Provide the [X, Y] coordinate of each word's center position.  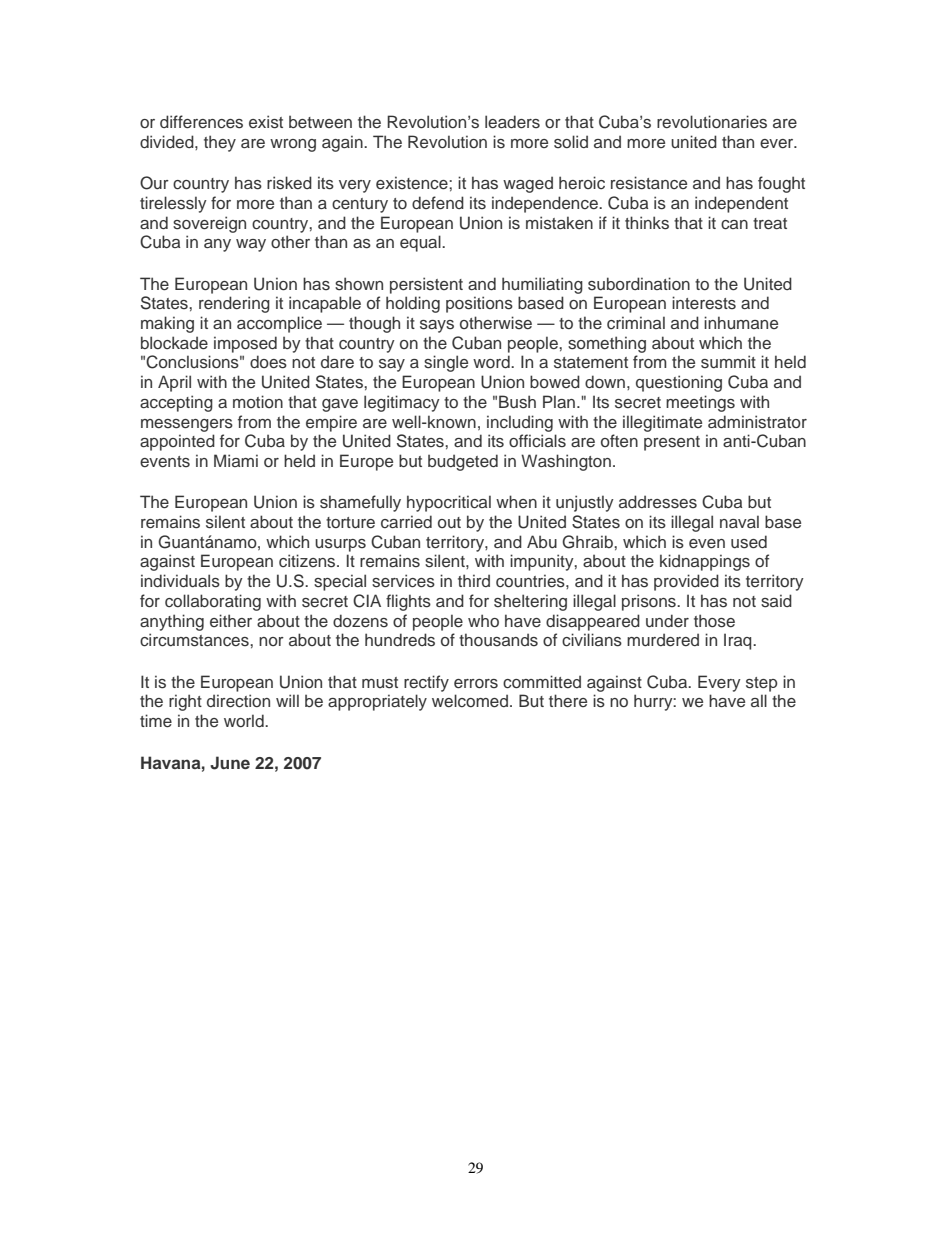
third [474, 580]
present [672, 443]
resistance [649, 183]
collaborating [213, 602]
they [220, 143]
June [230, 763]
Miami [236, 460]
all [759, 700]
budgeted [463, 462]
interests [704, 303]
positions [479, 304]
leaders [512, 122]
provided [686, 582]
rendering [234, 304]
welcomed [470, 701]
